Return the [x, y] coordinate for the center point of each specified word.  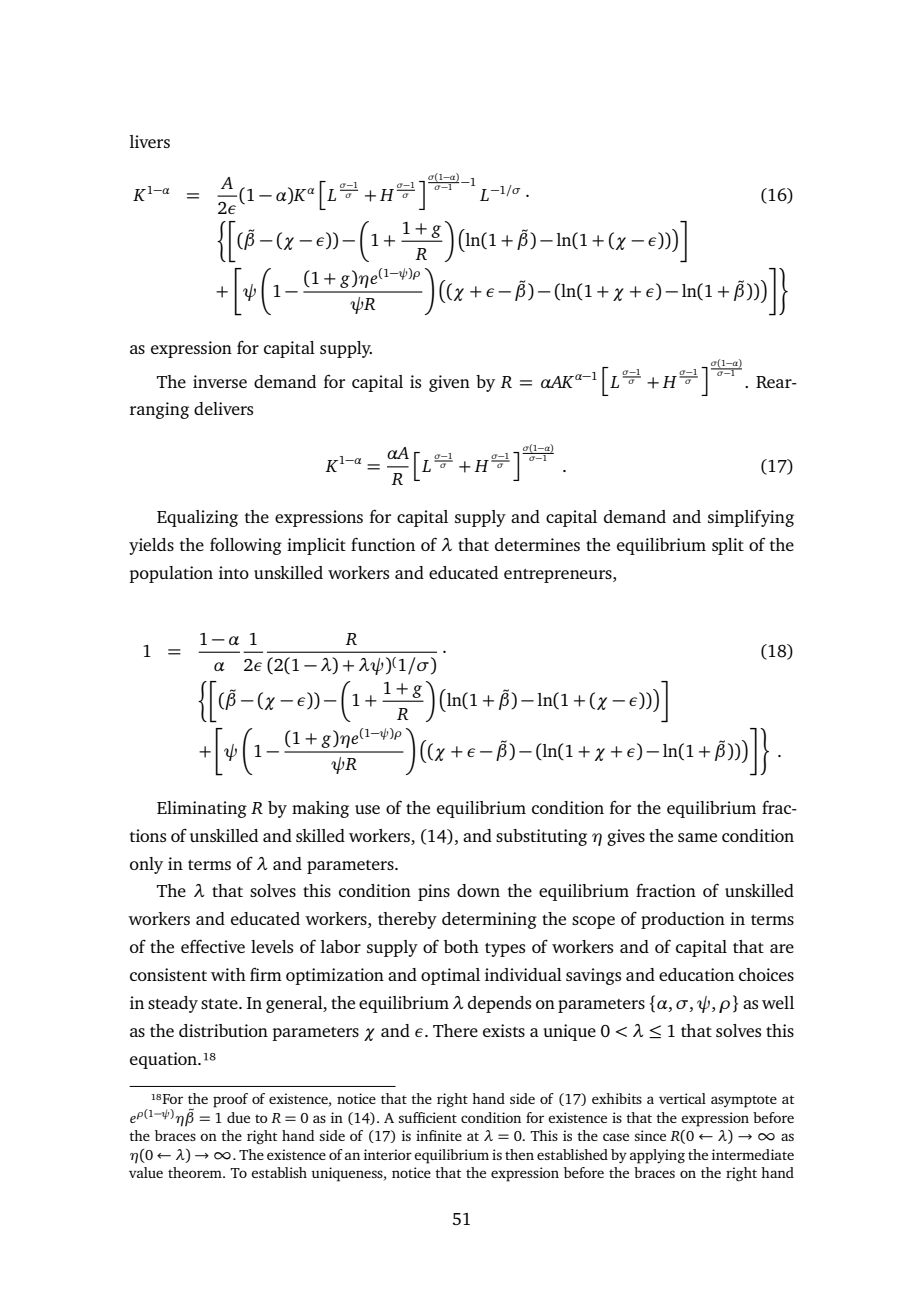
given [449, 383]
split [728, 546]
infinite [439, 1135]
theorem [196, 1172]
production [683, 920]
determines [537, 544]
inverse [220, 381]
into [234, 572]
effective [213, 946]
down [478, 890]
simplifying [751, 518]
